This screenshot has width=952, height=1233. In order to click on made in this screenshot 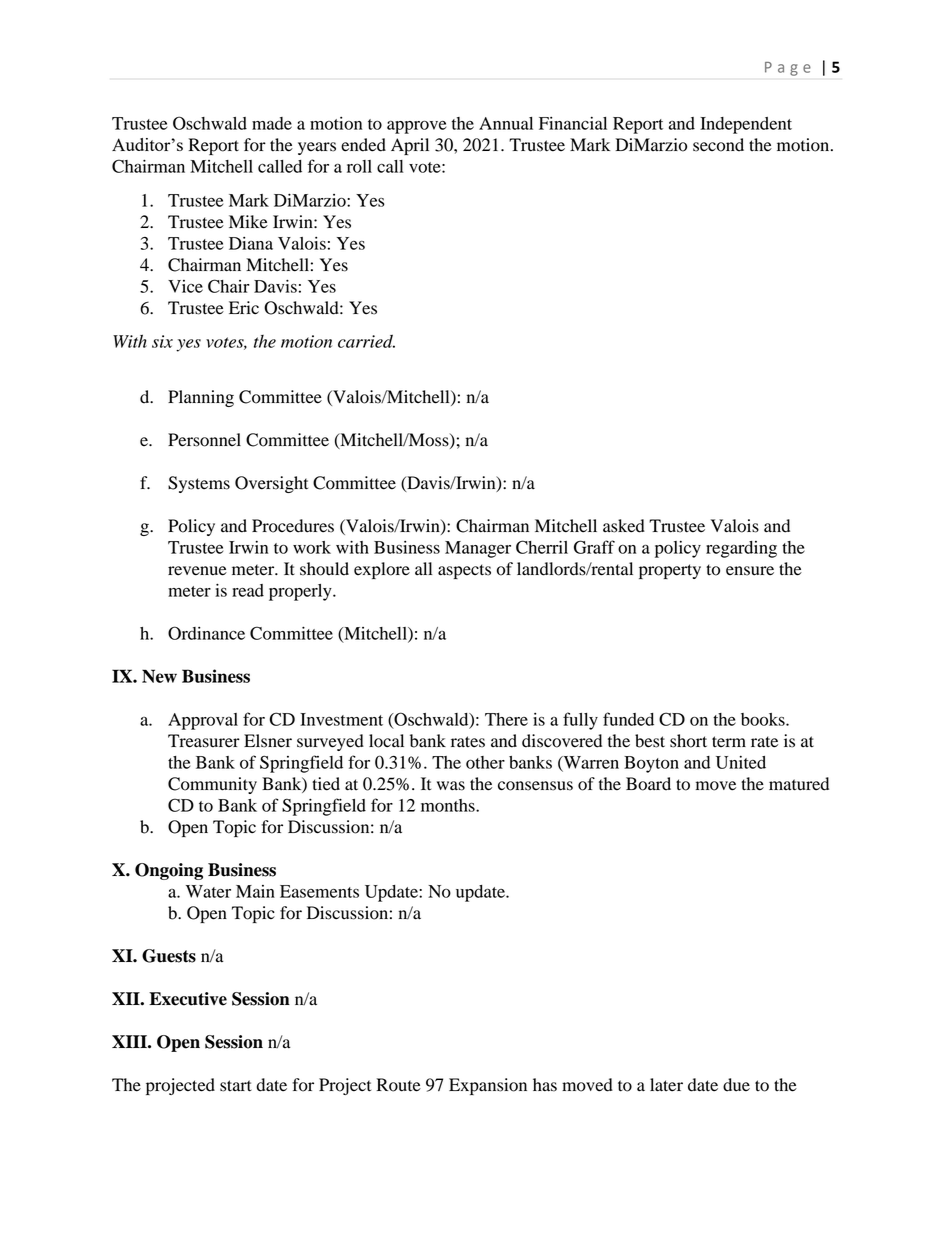, I will do `click(272, 123)`.
